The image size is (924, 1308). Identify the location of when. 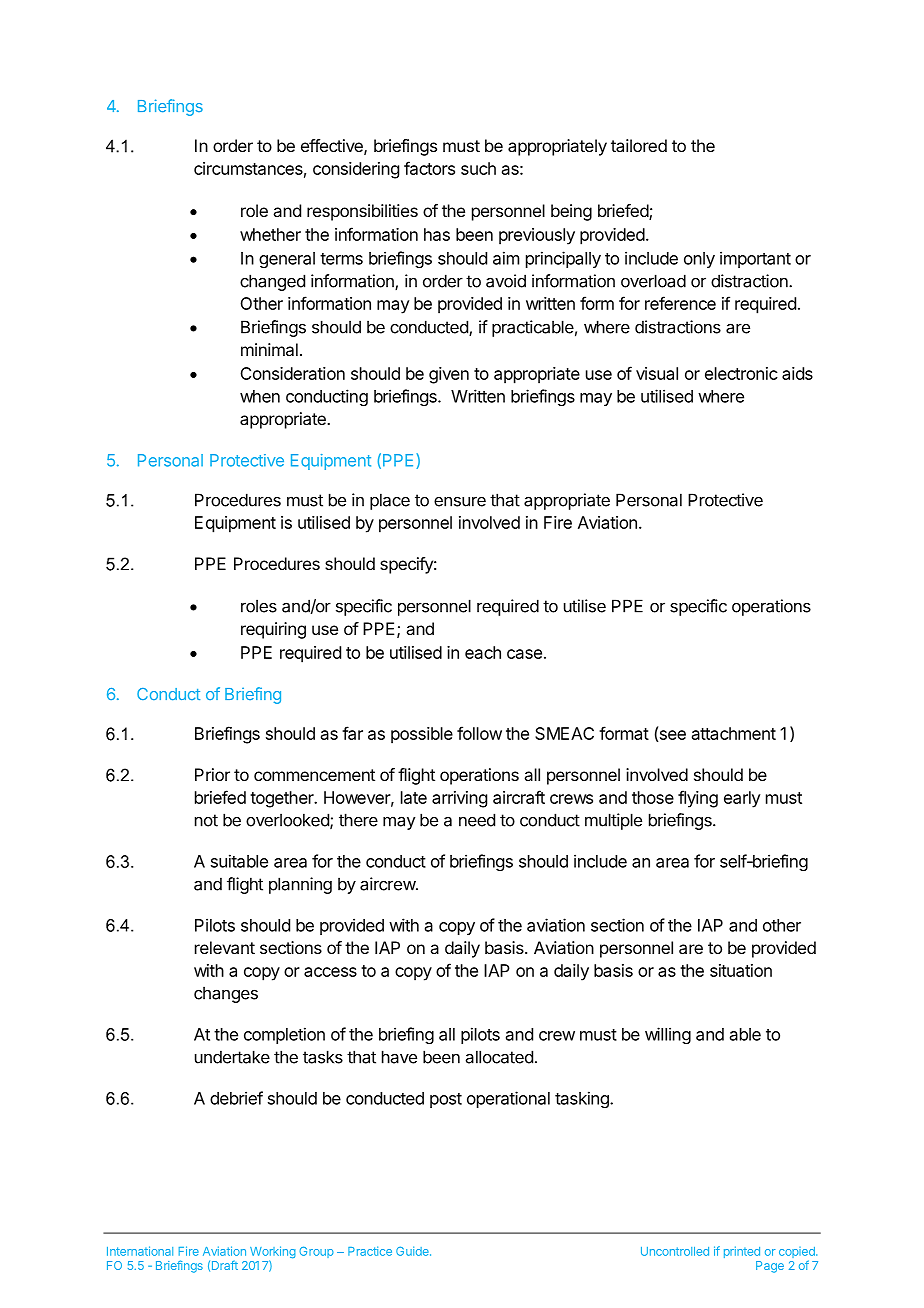
(260, 396).
